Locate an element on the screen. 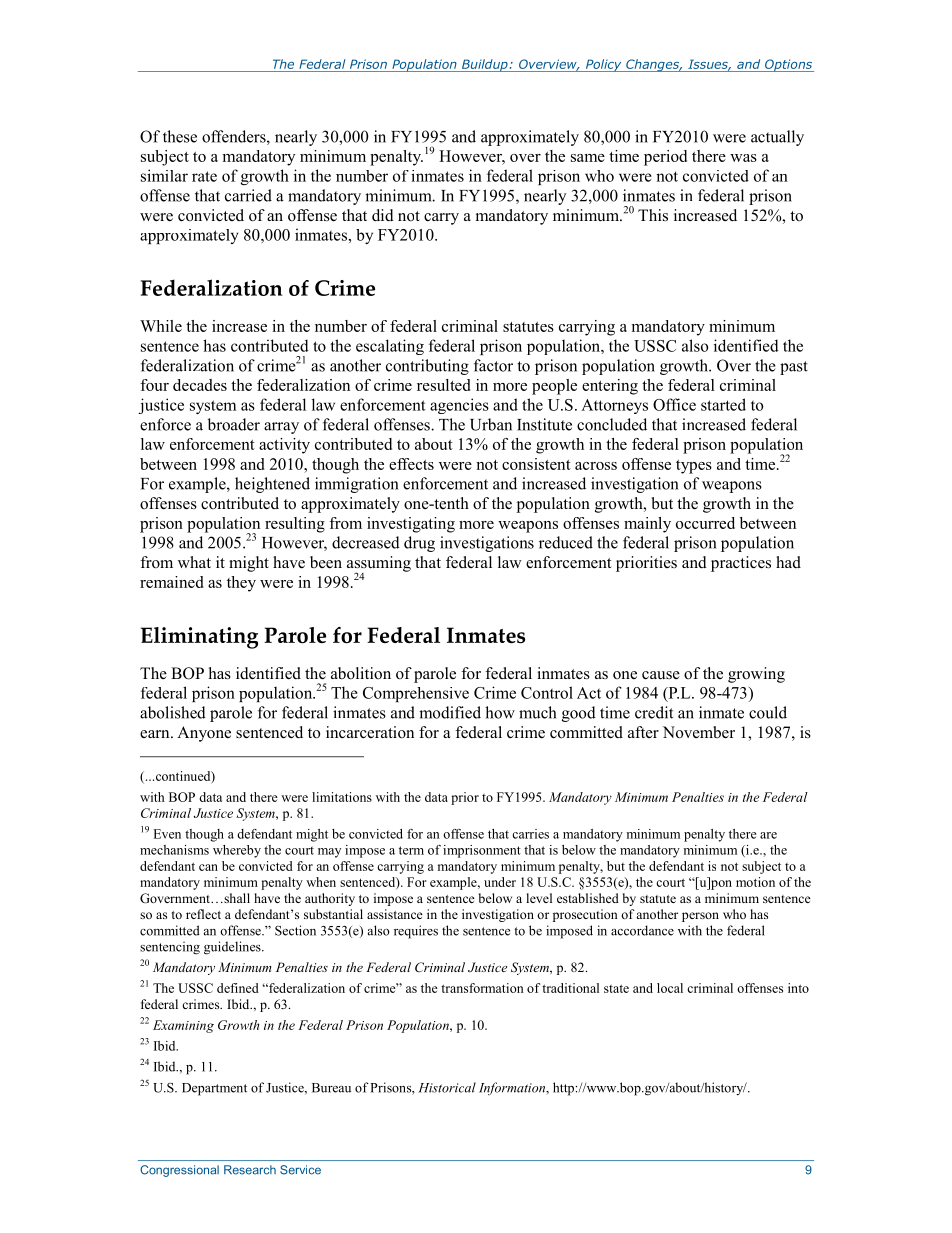 Image resolution: width=952 pixels, height=1233 pixels. drug is located at coordinates (419, 544).
